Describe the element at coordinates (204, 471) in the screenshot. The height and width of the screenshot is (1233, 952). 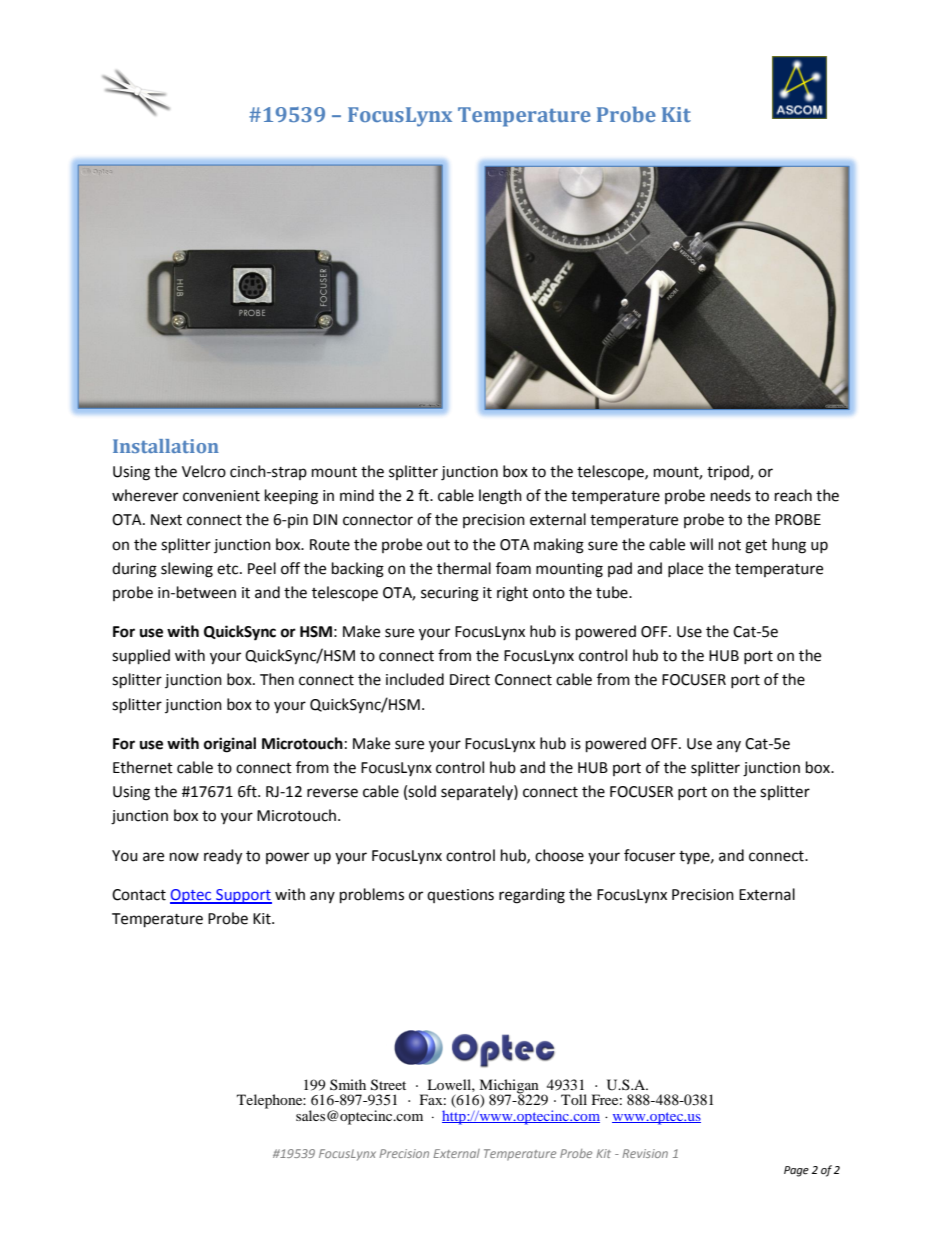
I see `Velcro` at that location.
